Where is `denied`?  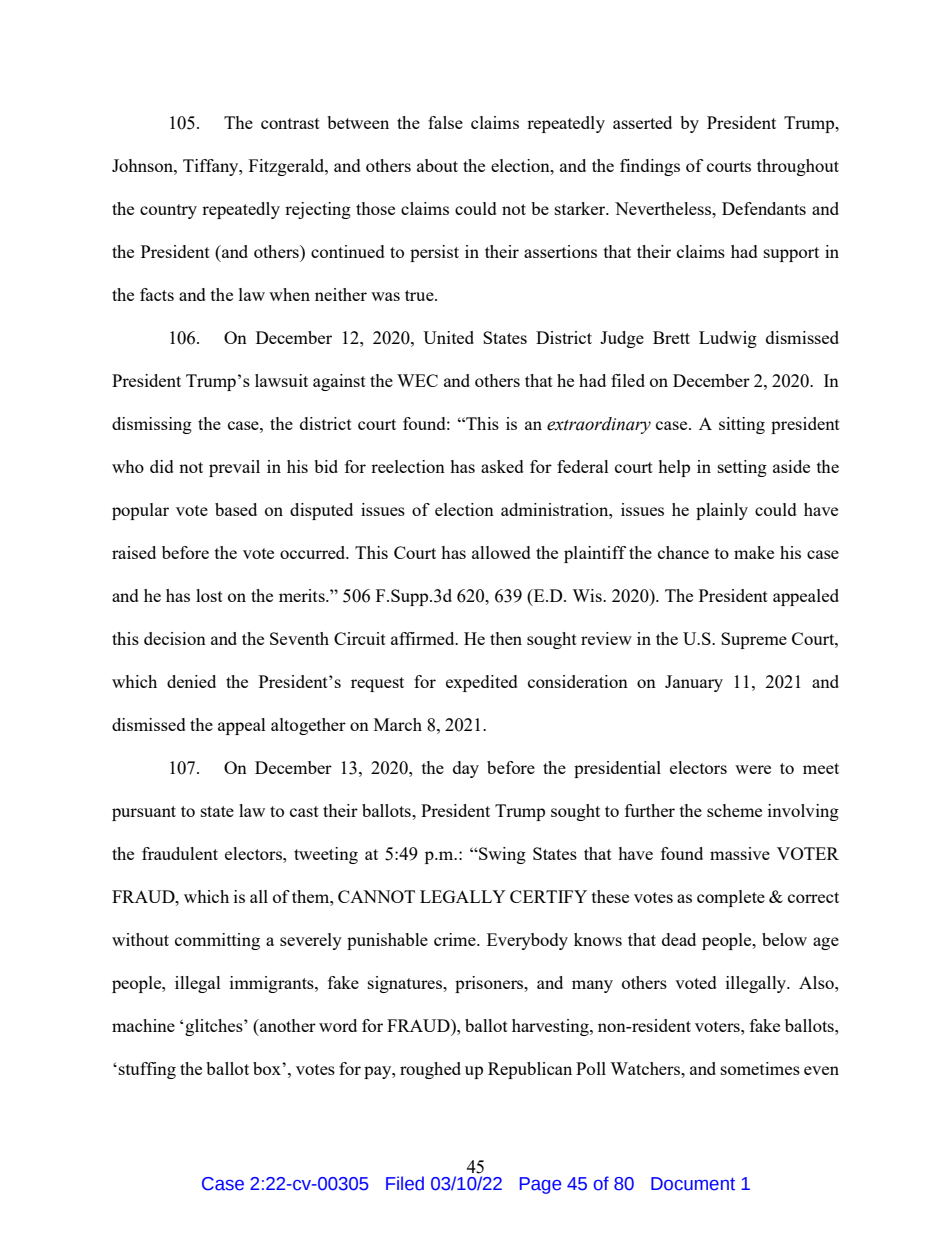
denied is located at coordinates (191, 681).
